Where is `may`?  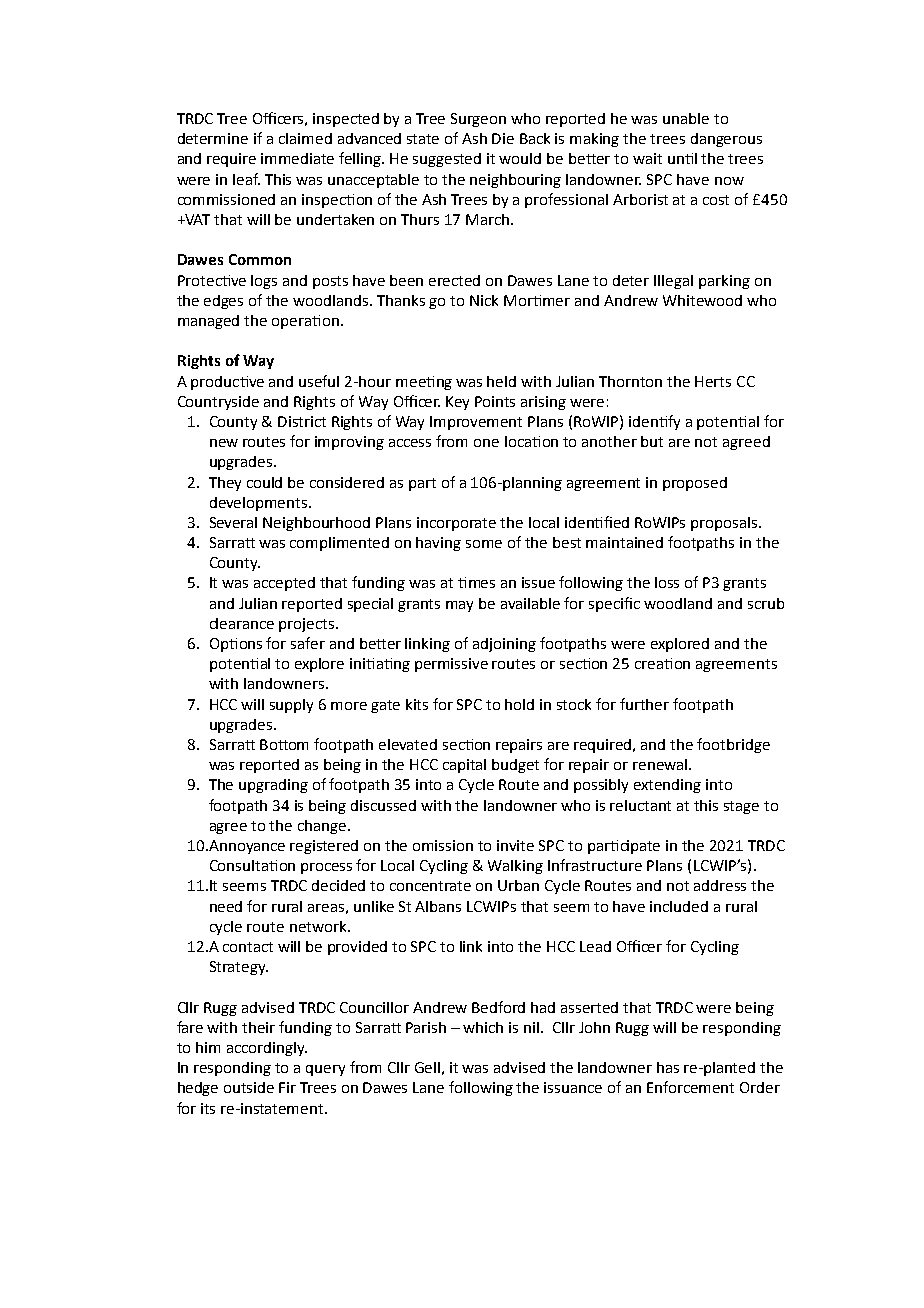
may is located at coordinates (459, 606).
